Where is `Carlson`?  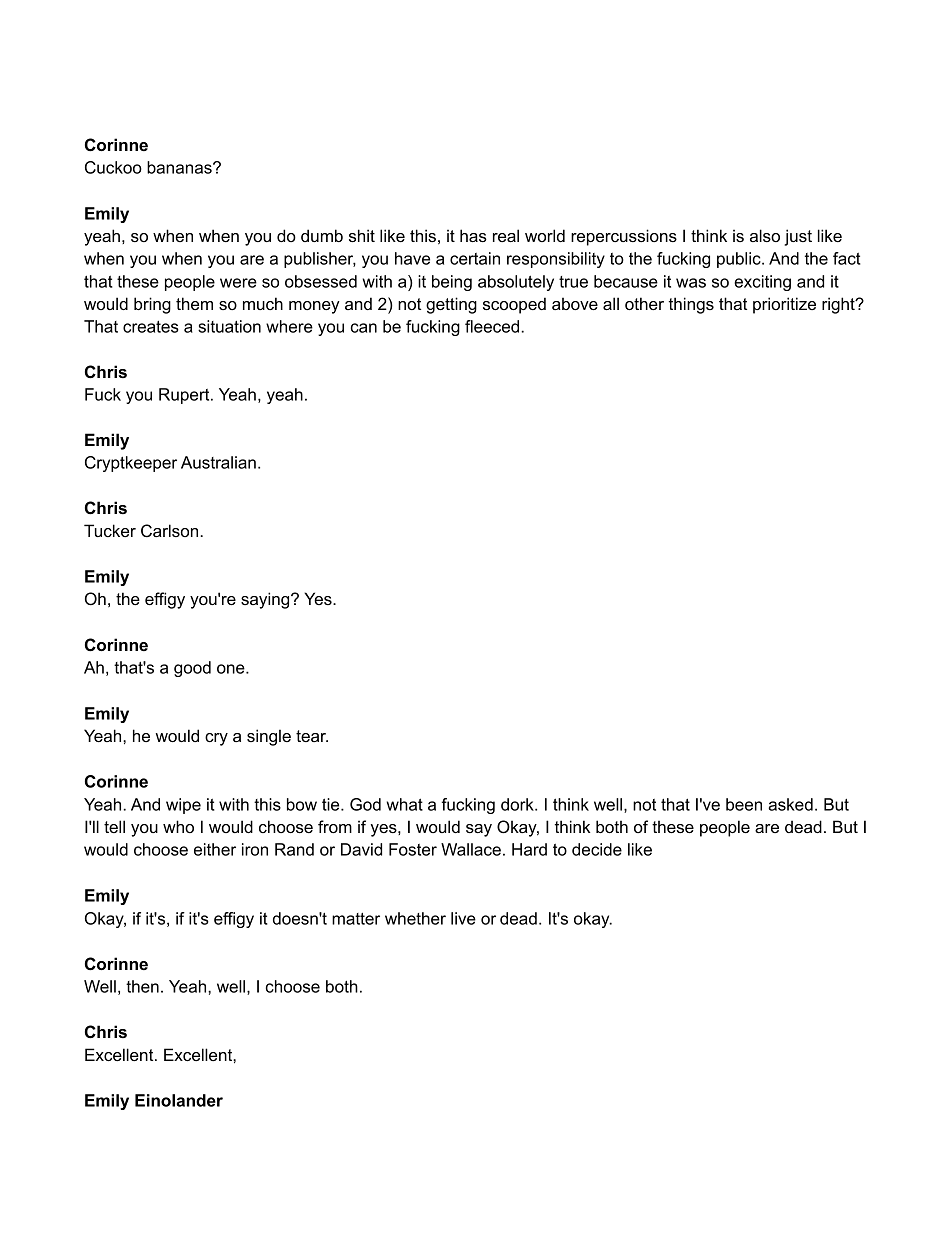 Carlson is located at coordinates (171, 531).
